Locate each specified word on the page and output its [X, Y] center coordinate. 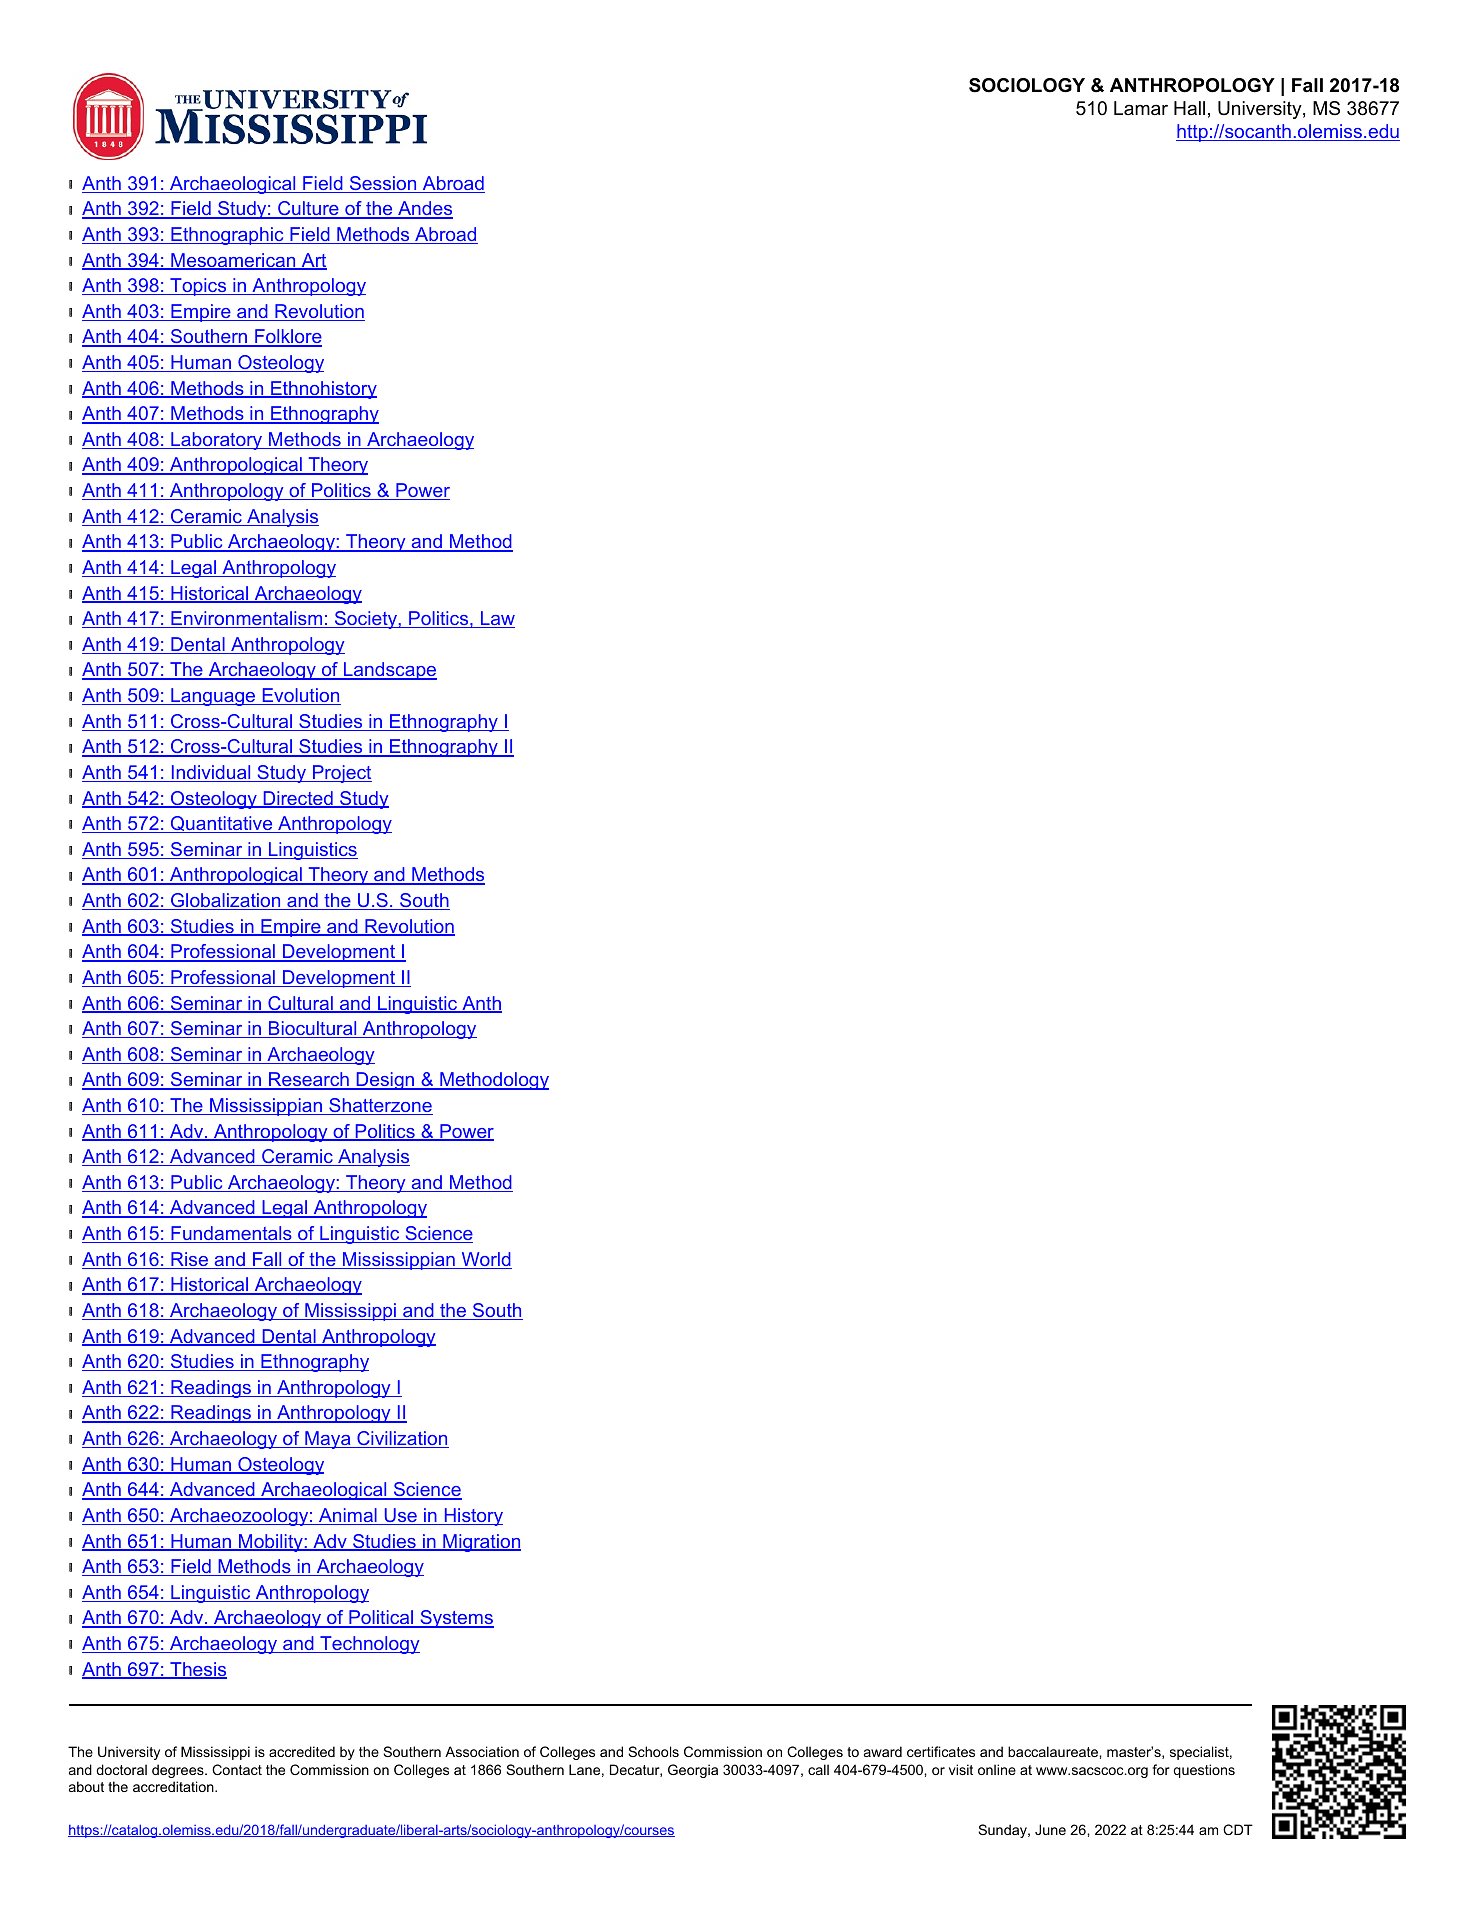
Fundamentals [231, 1234]
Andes [424, 209]
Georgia [693, 1771]
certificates [941, 1751]
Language [213, 697]
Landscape [389, 671]
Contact [237, 1769]
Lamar [1141, 108]
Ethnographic [227, 236]
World [485, 1260]
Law [497, 619]
